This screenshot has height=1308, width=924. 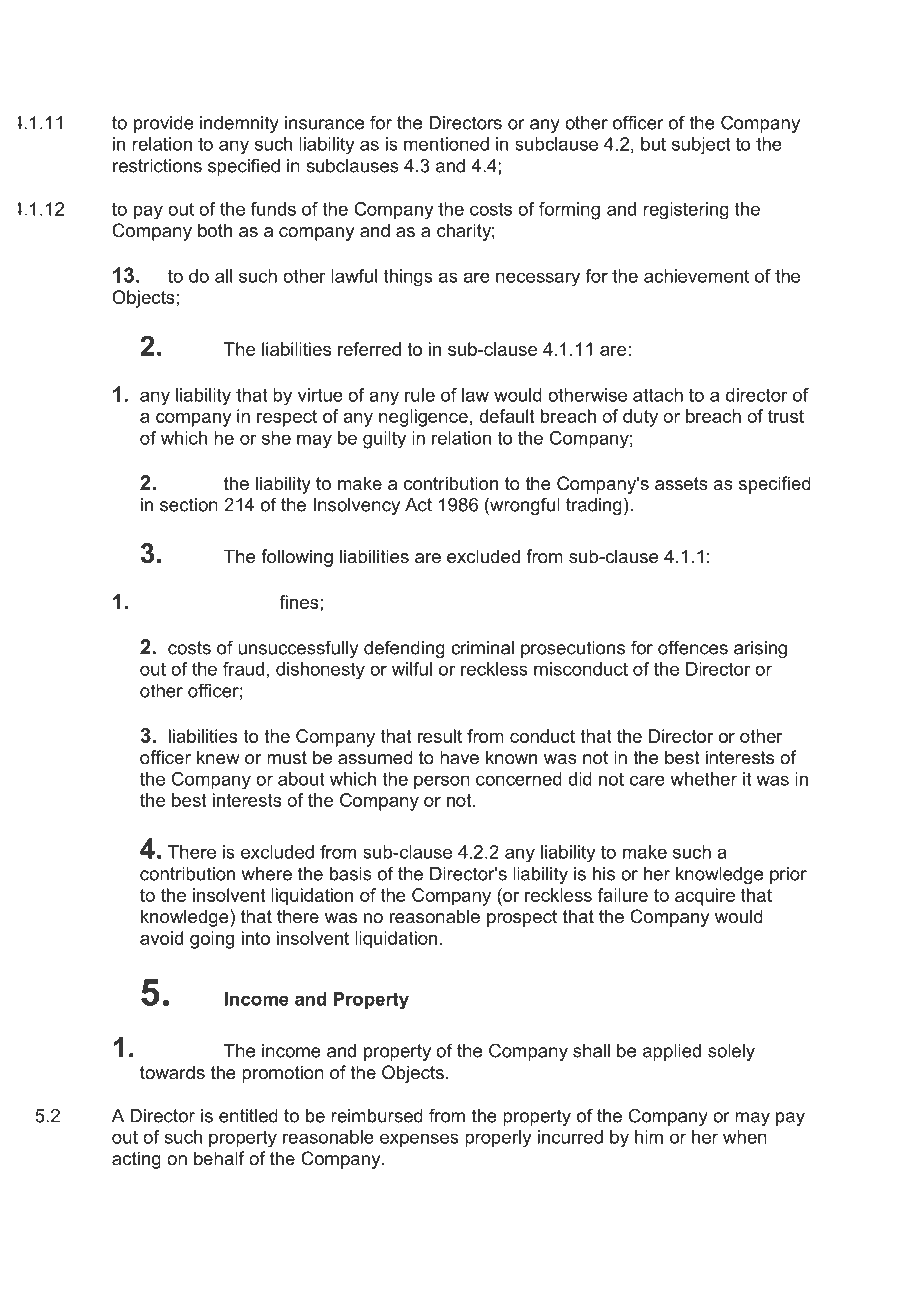 What do you see at coordinates (498, 1139) in the screenshot?
I see `properly` at bounding box center [498, 1139].
